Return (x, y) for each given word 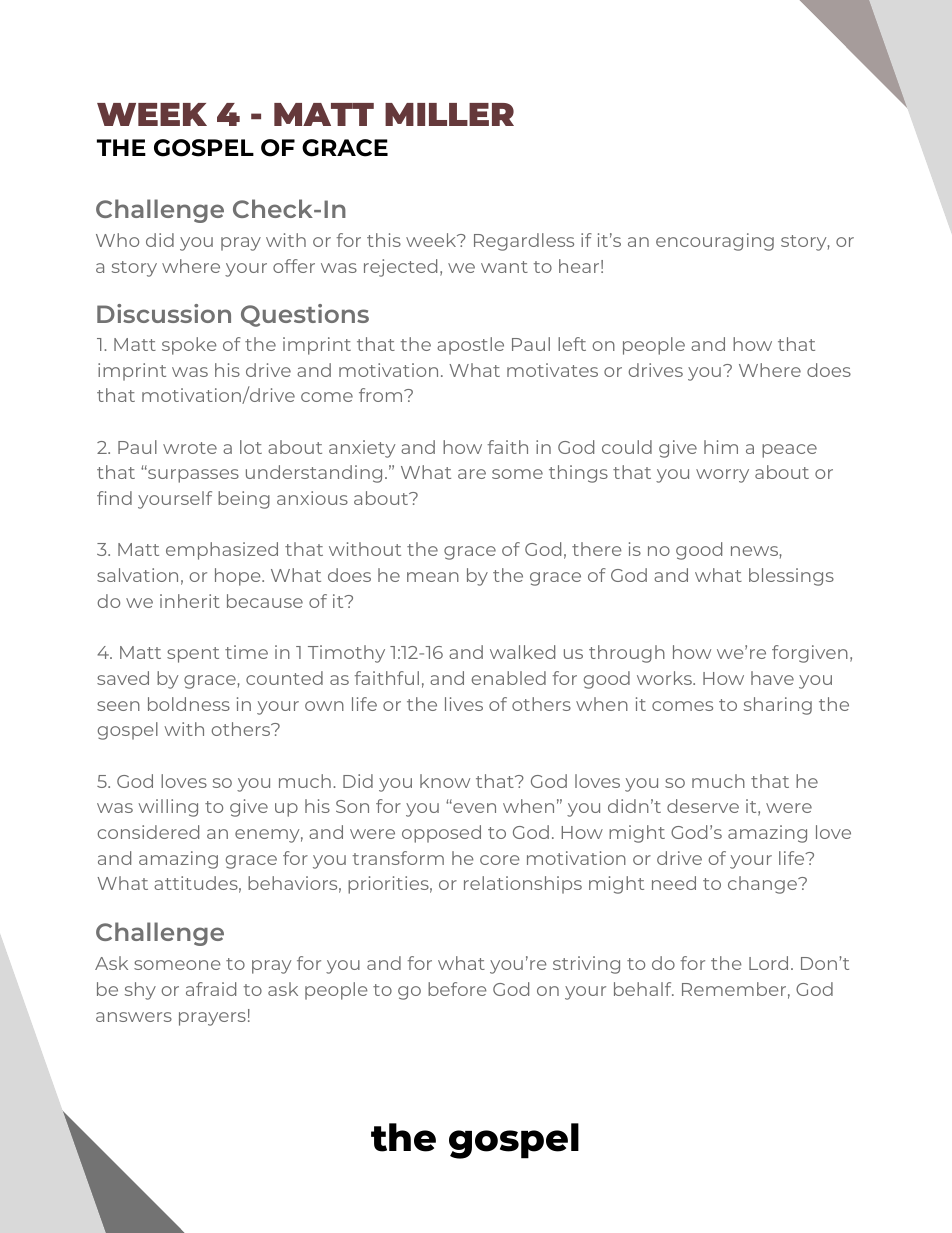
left (572, 344)
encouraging (715, 242)
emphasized (222, 551)
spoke (189, 346)
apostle (470, 346)
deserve (703, 806)
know (445, 781)
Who (117, 240)
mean (433, 577)
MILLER (449, 114)
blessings (791, 577)
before (457, 989)
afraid (211, 989)
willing (168, 808)
